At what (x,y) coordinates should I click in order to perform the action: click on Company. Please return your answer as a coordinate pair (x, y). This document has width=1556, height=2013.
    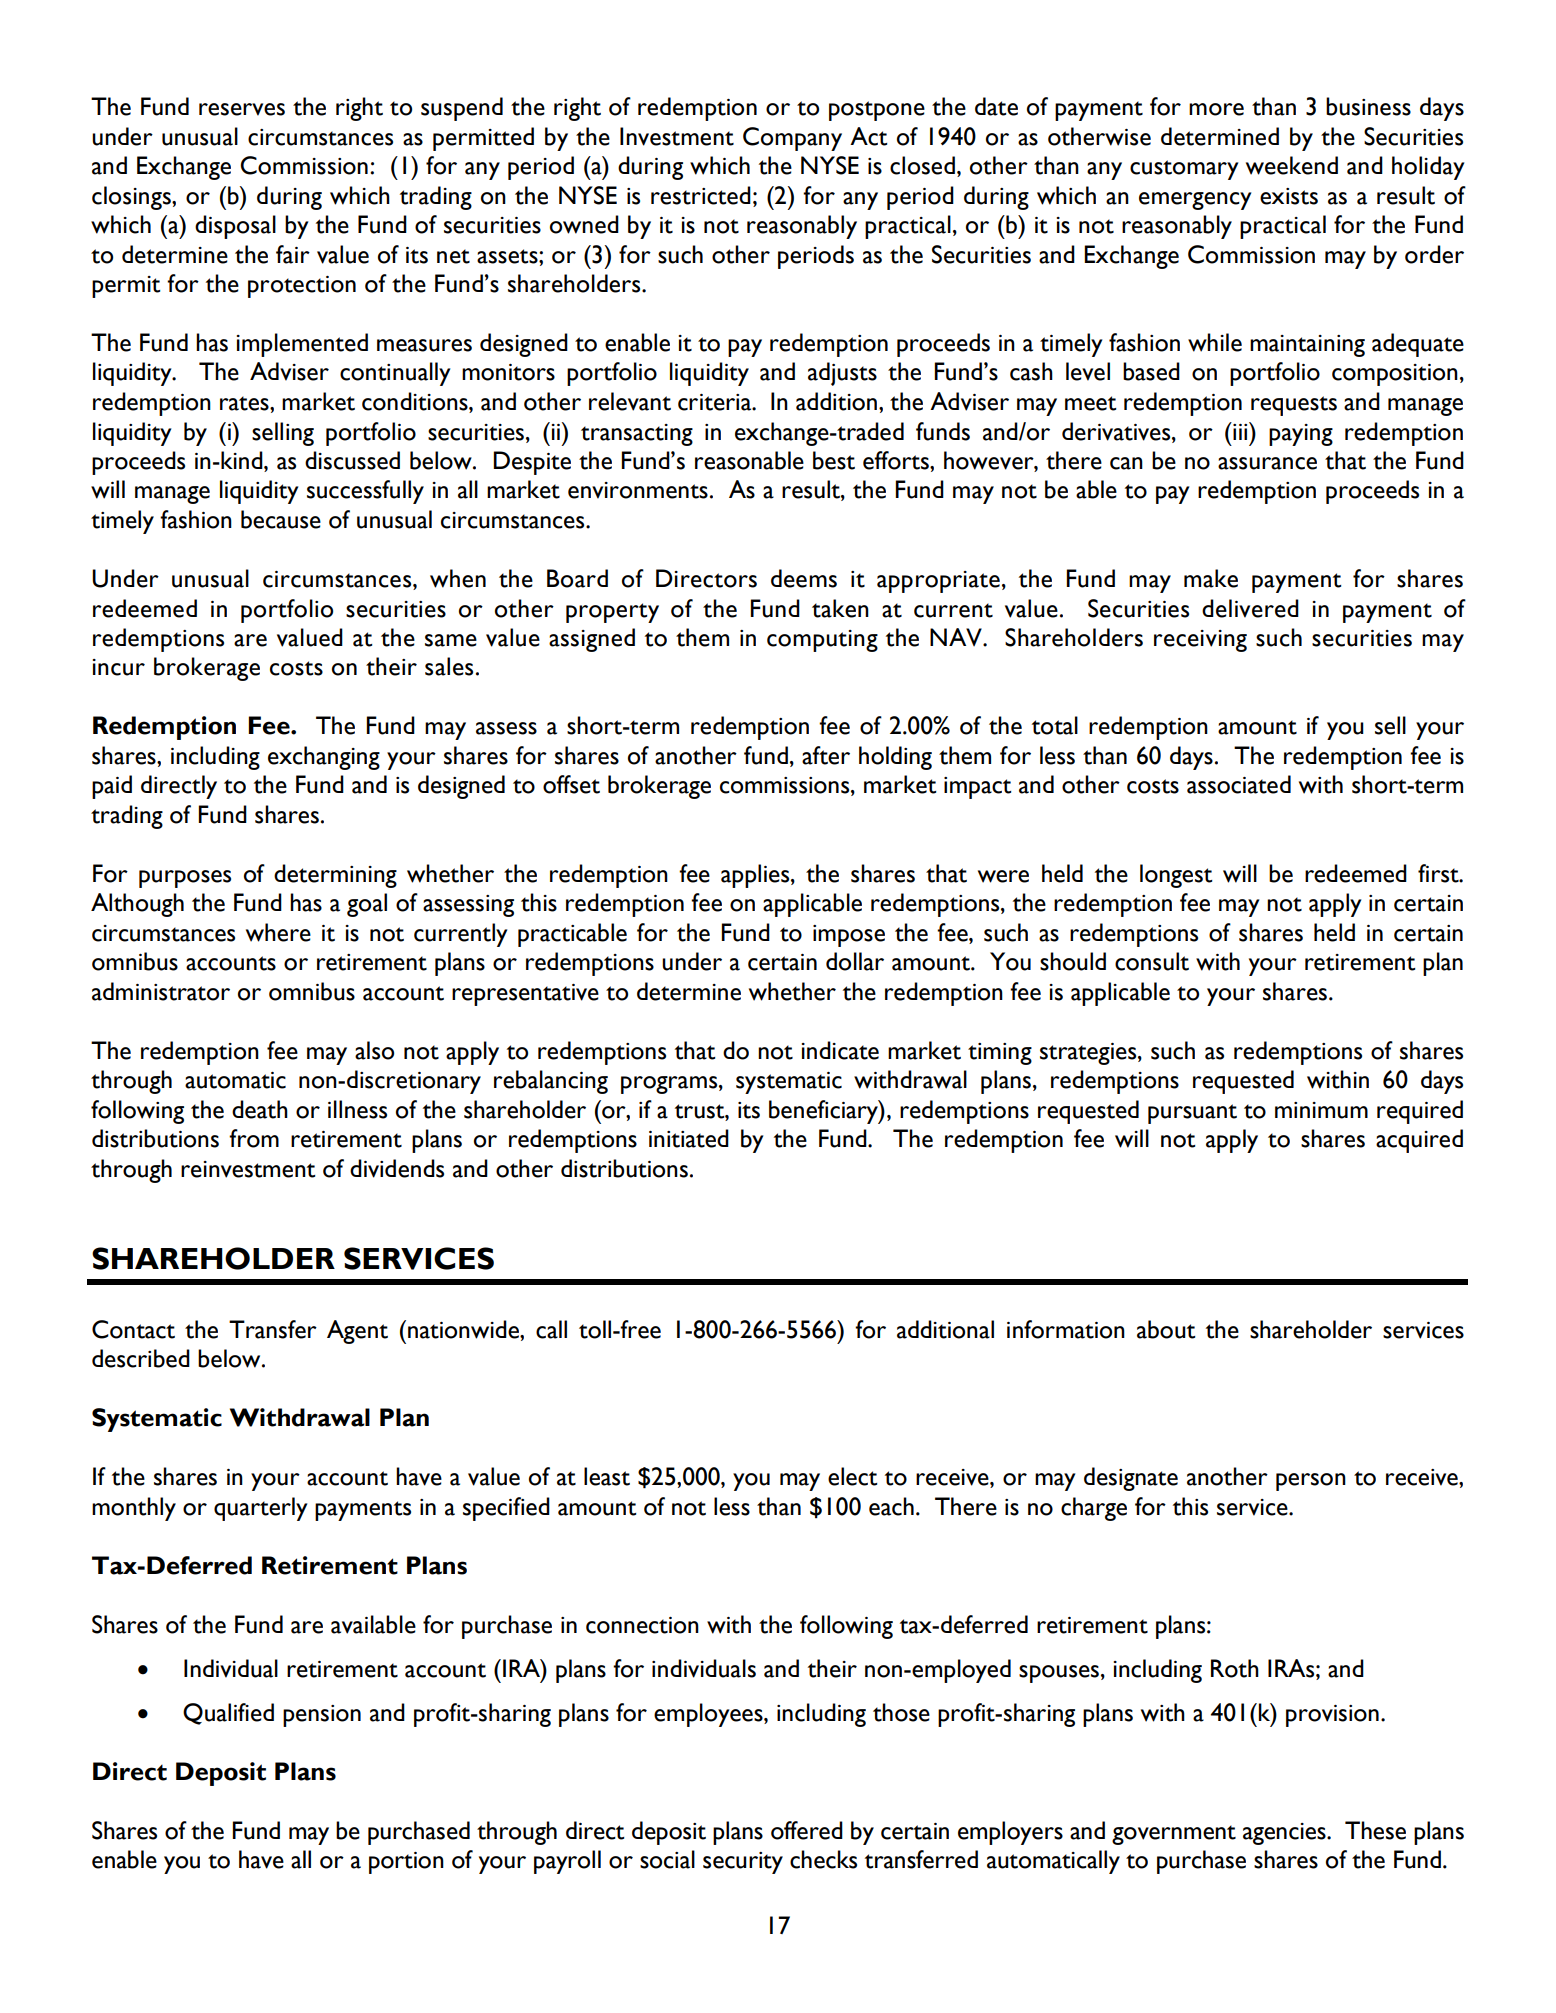
    Looking at the image, I should click on (792, 139).
